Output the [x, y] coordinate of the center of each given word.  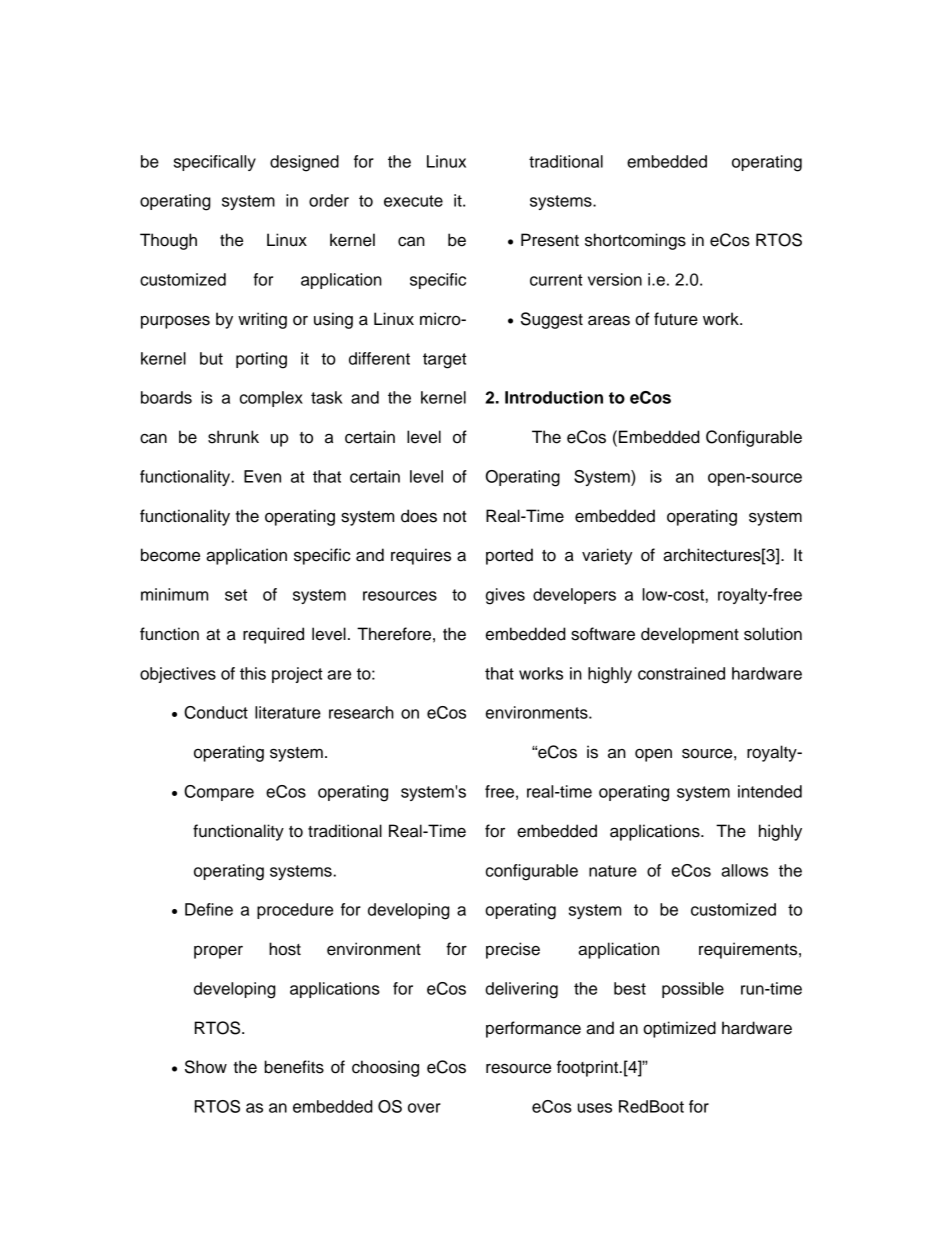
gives [505, 596]
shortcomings [635, 241]
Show [206, 1067]
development [690, 635]
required [273, 635]
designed [304, 163]
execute [413, 201]
